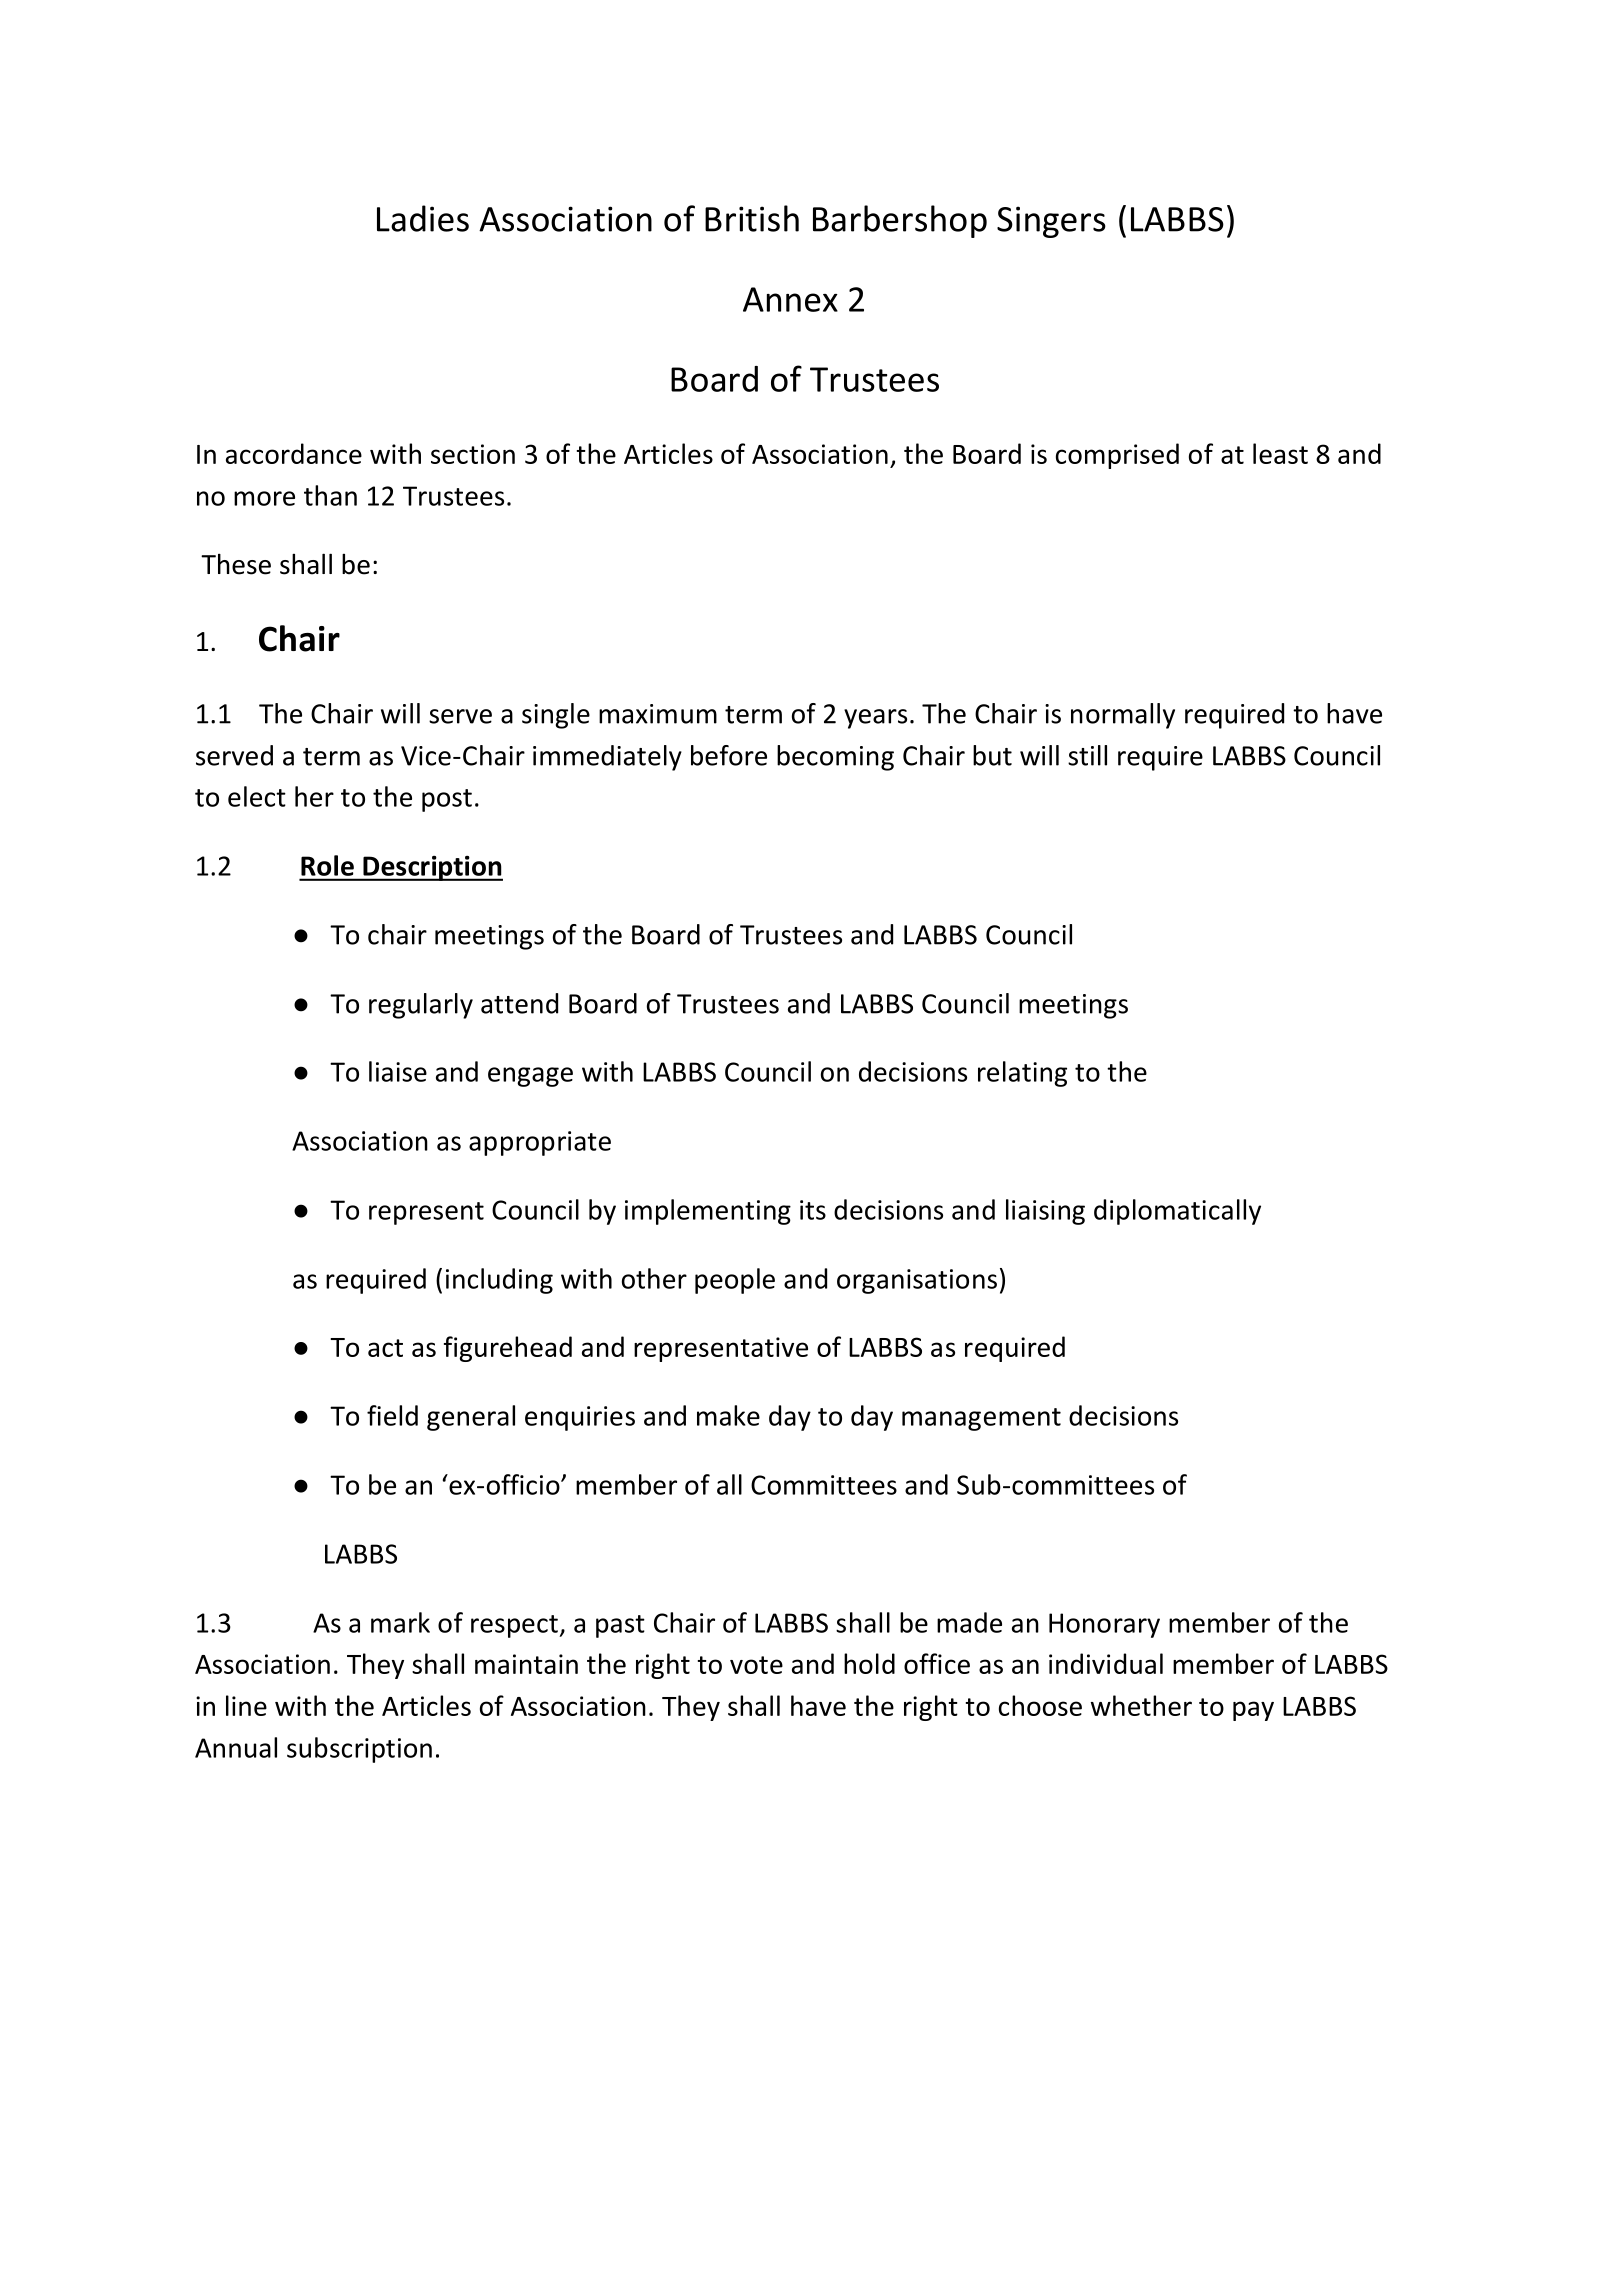 This screenshot has width=1609, height=2276. I want to click on Annex, so click(790, 299).
